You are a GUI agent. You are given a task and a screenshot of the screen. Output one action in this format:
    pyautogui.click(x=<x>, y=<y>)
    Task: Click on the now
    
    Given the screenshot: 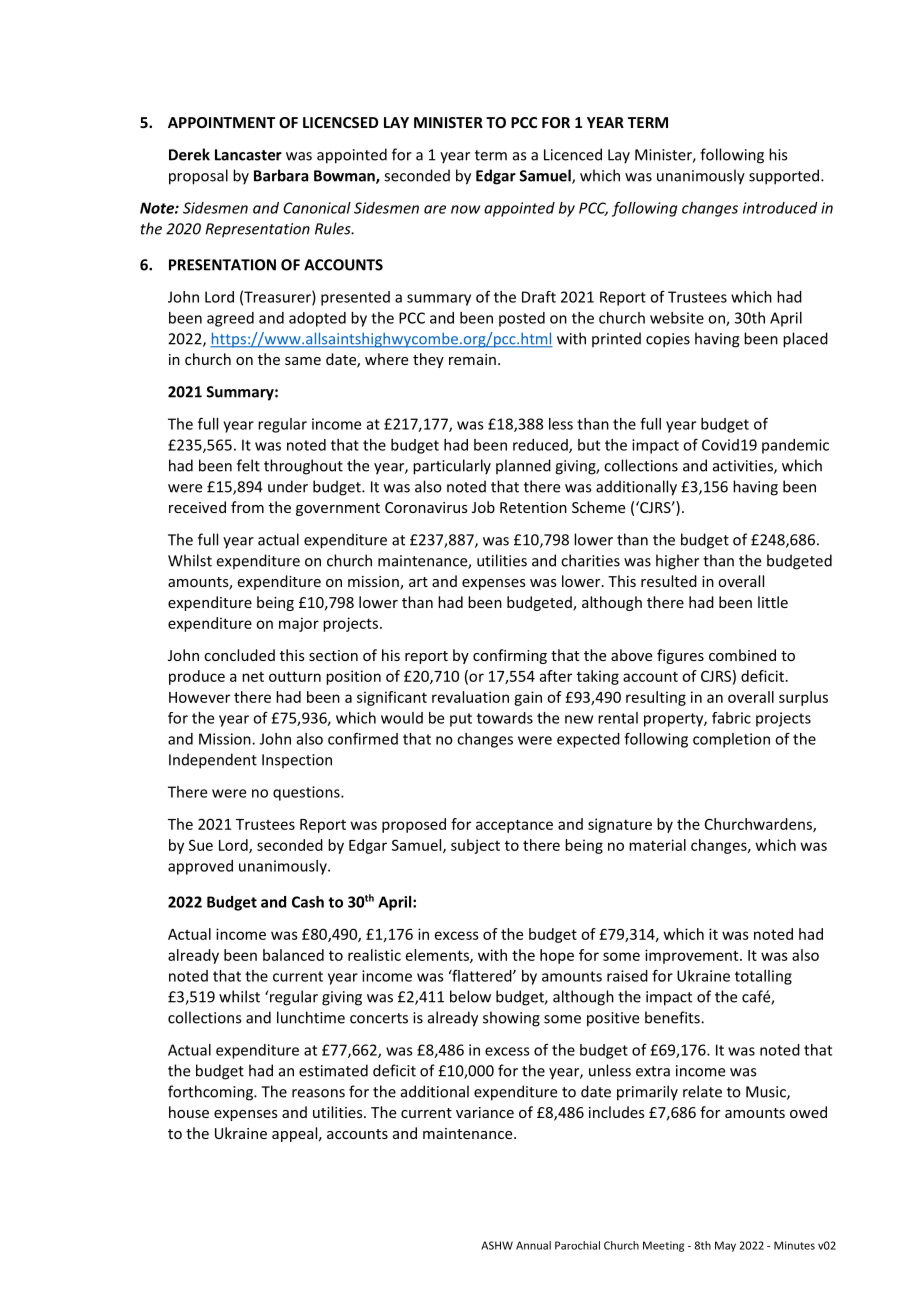 What is the action you would take?
    pyautogui.click(x=465, y=209)
